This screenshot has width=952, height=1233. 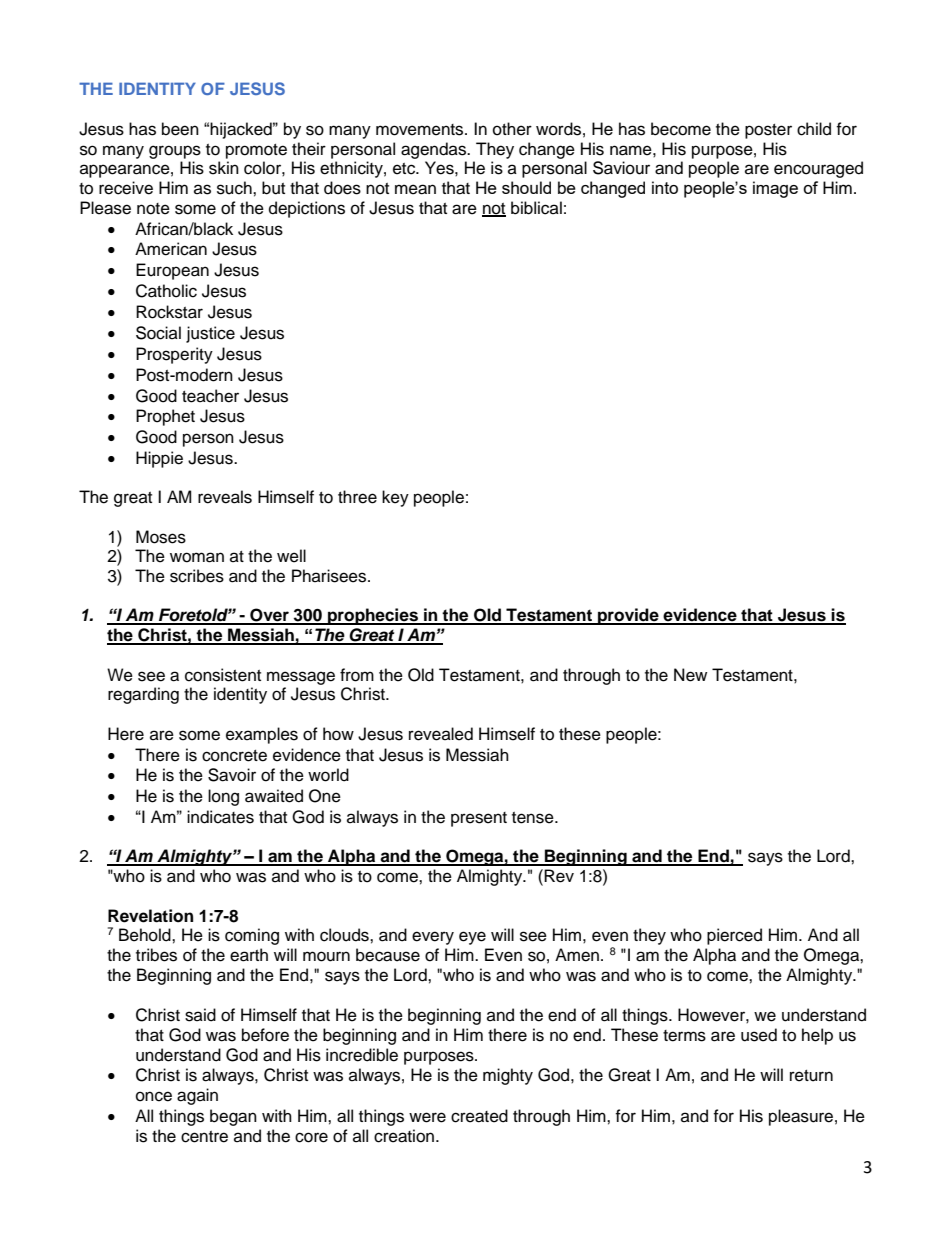 What do you see at coordinates (395, 498) in the screenshot?
I see `key` at bounding box center [395, 498].
